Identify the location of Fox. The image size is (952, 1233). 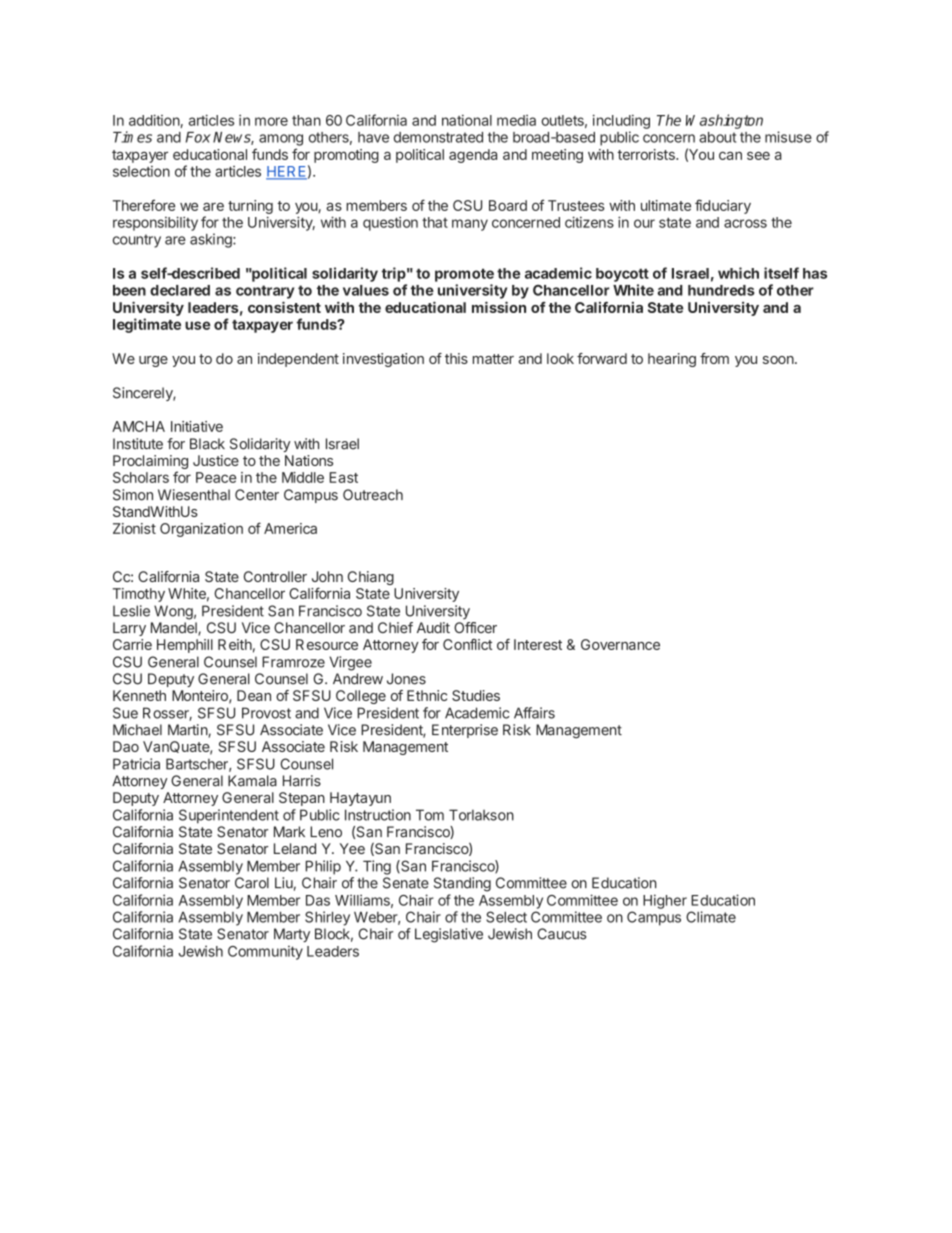
(198, 137).
